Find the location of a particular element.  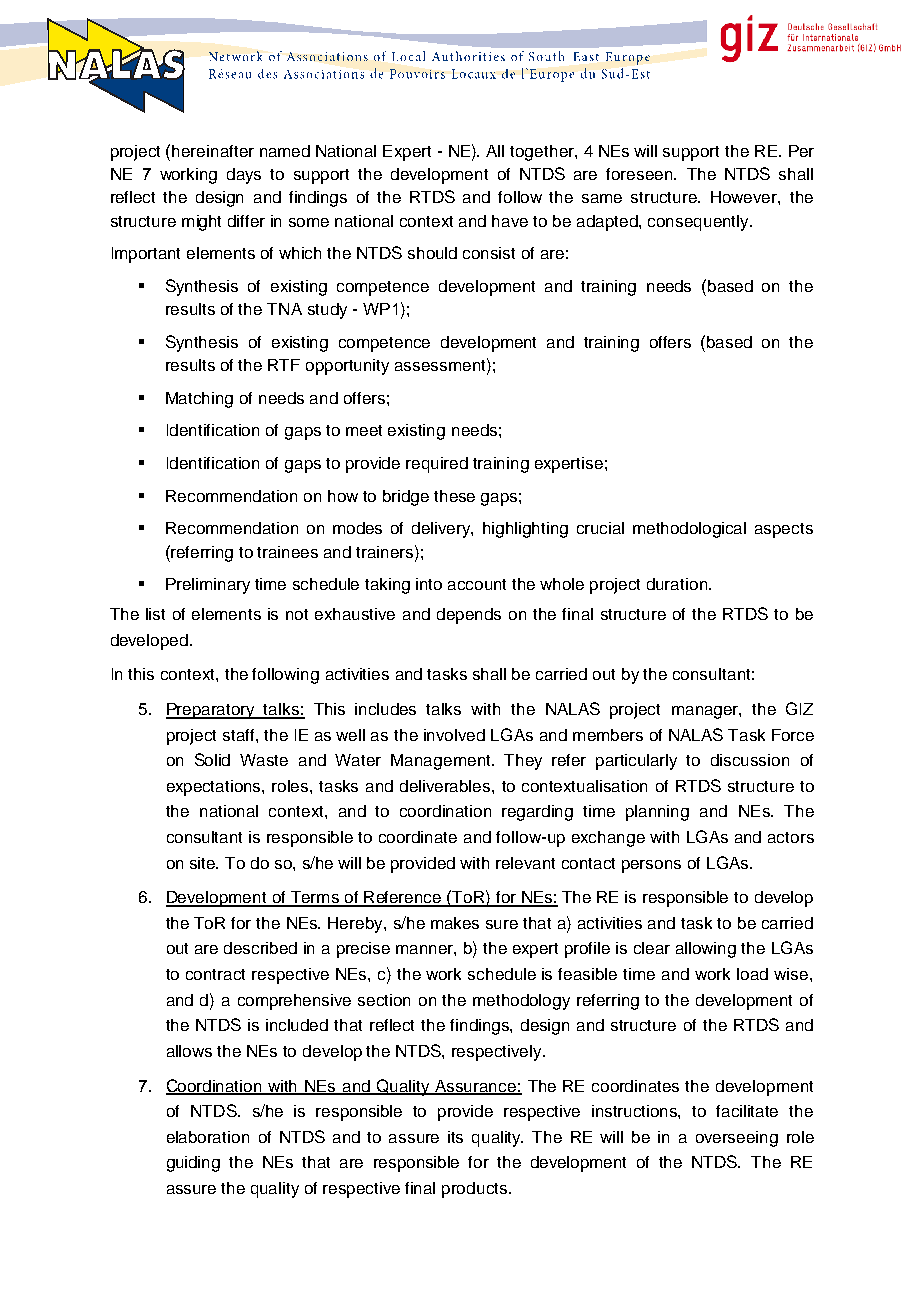

described is located at coordinates (260, 948).
